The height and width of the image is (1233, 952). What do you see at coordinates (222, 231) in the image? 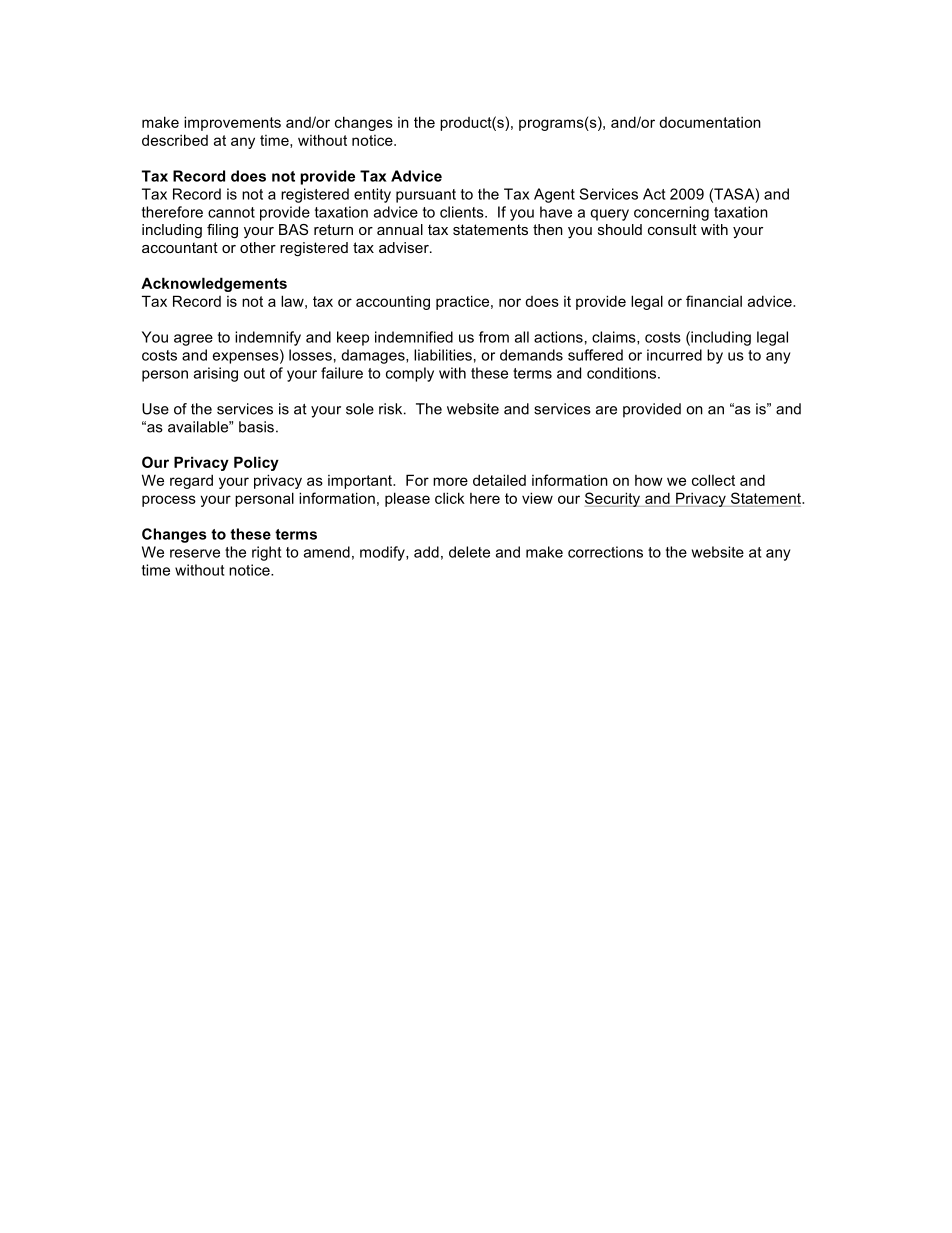
I see `filing` at bounding box center [222, 231].
